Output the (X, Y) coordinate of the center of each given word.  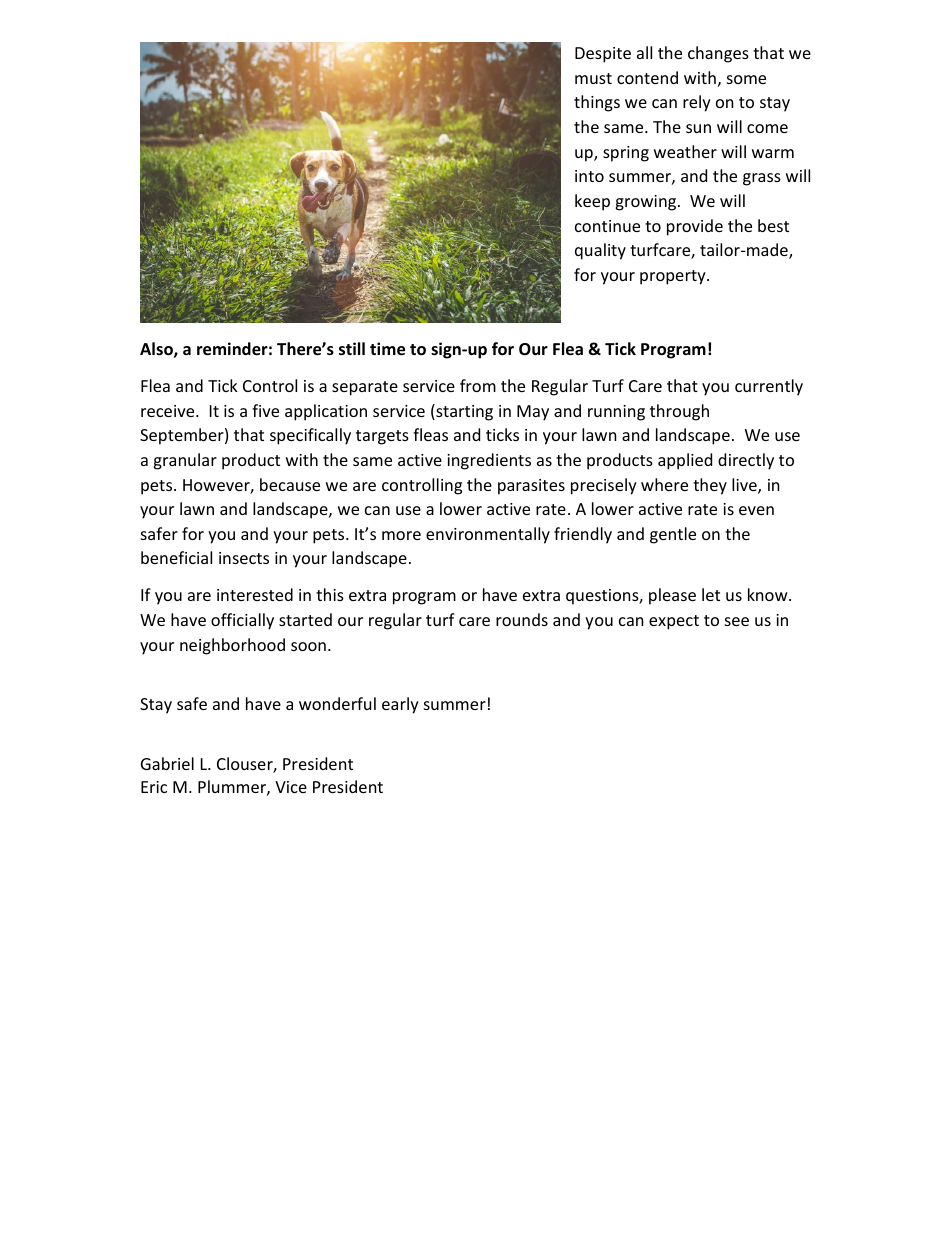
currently (769, 387)
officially (242, 621)
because (290, 484)
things (597, 103)
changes (718, 54)
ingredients (489, 461)
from (478, 385)
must (593, 78)
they (710, 486)
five (265, 410)
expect (674, 622)
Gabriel (167, 763)
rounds (522, 619)
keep (592, 202)
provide (695, 227)
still (352, 349)
